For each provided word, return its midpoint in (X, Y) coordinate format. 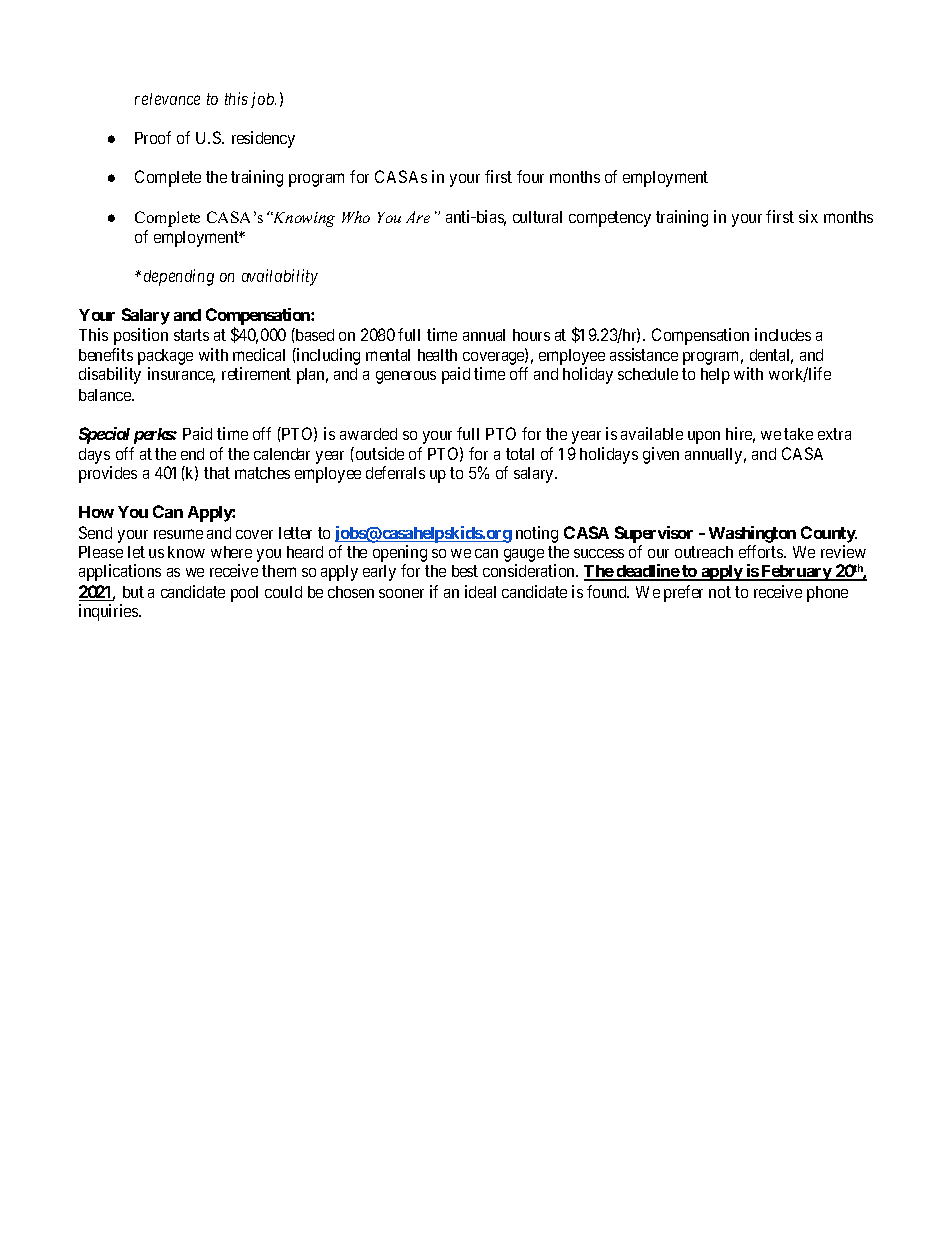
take (798, 434)
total (520, 454)
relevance (167, 99)
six (808, 216)
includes (783, 334)
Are (418, 217)
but (133, 592)
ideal (480, 591)
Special (104, 435)
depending (179, 277)
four (530, 176)
